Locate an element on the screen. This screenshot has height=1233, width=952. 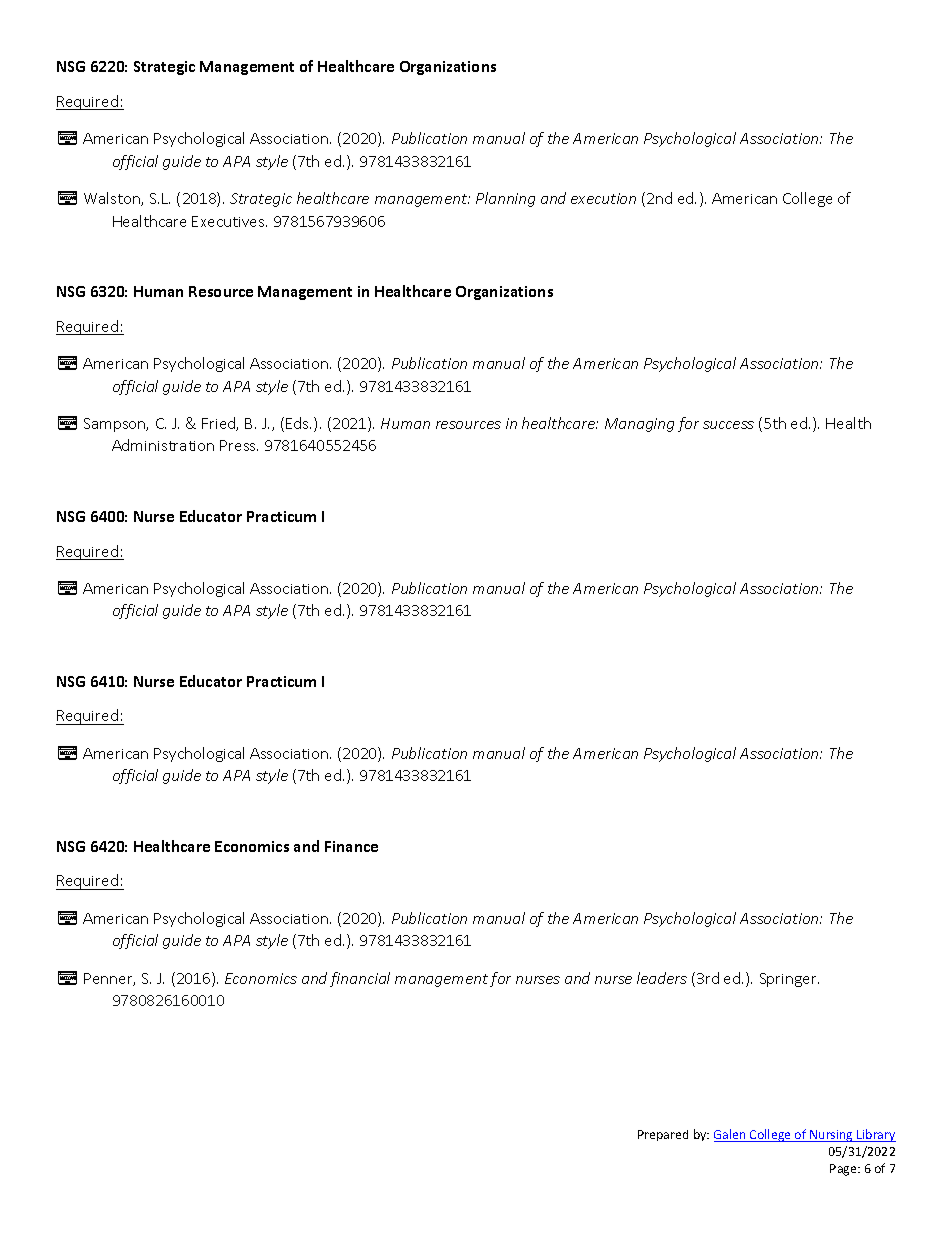
financial is located at coordinates (360, 979).
